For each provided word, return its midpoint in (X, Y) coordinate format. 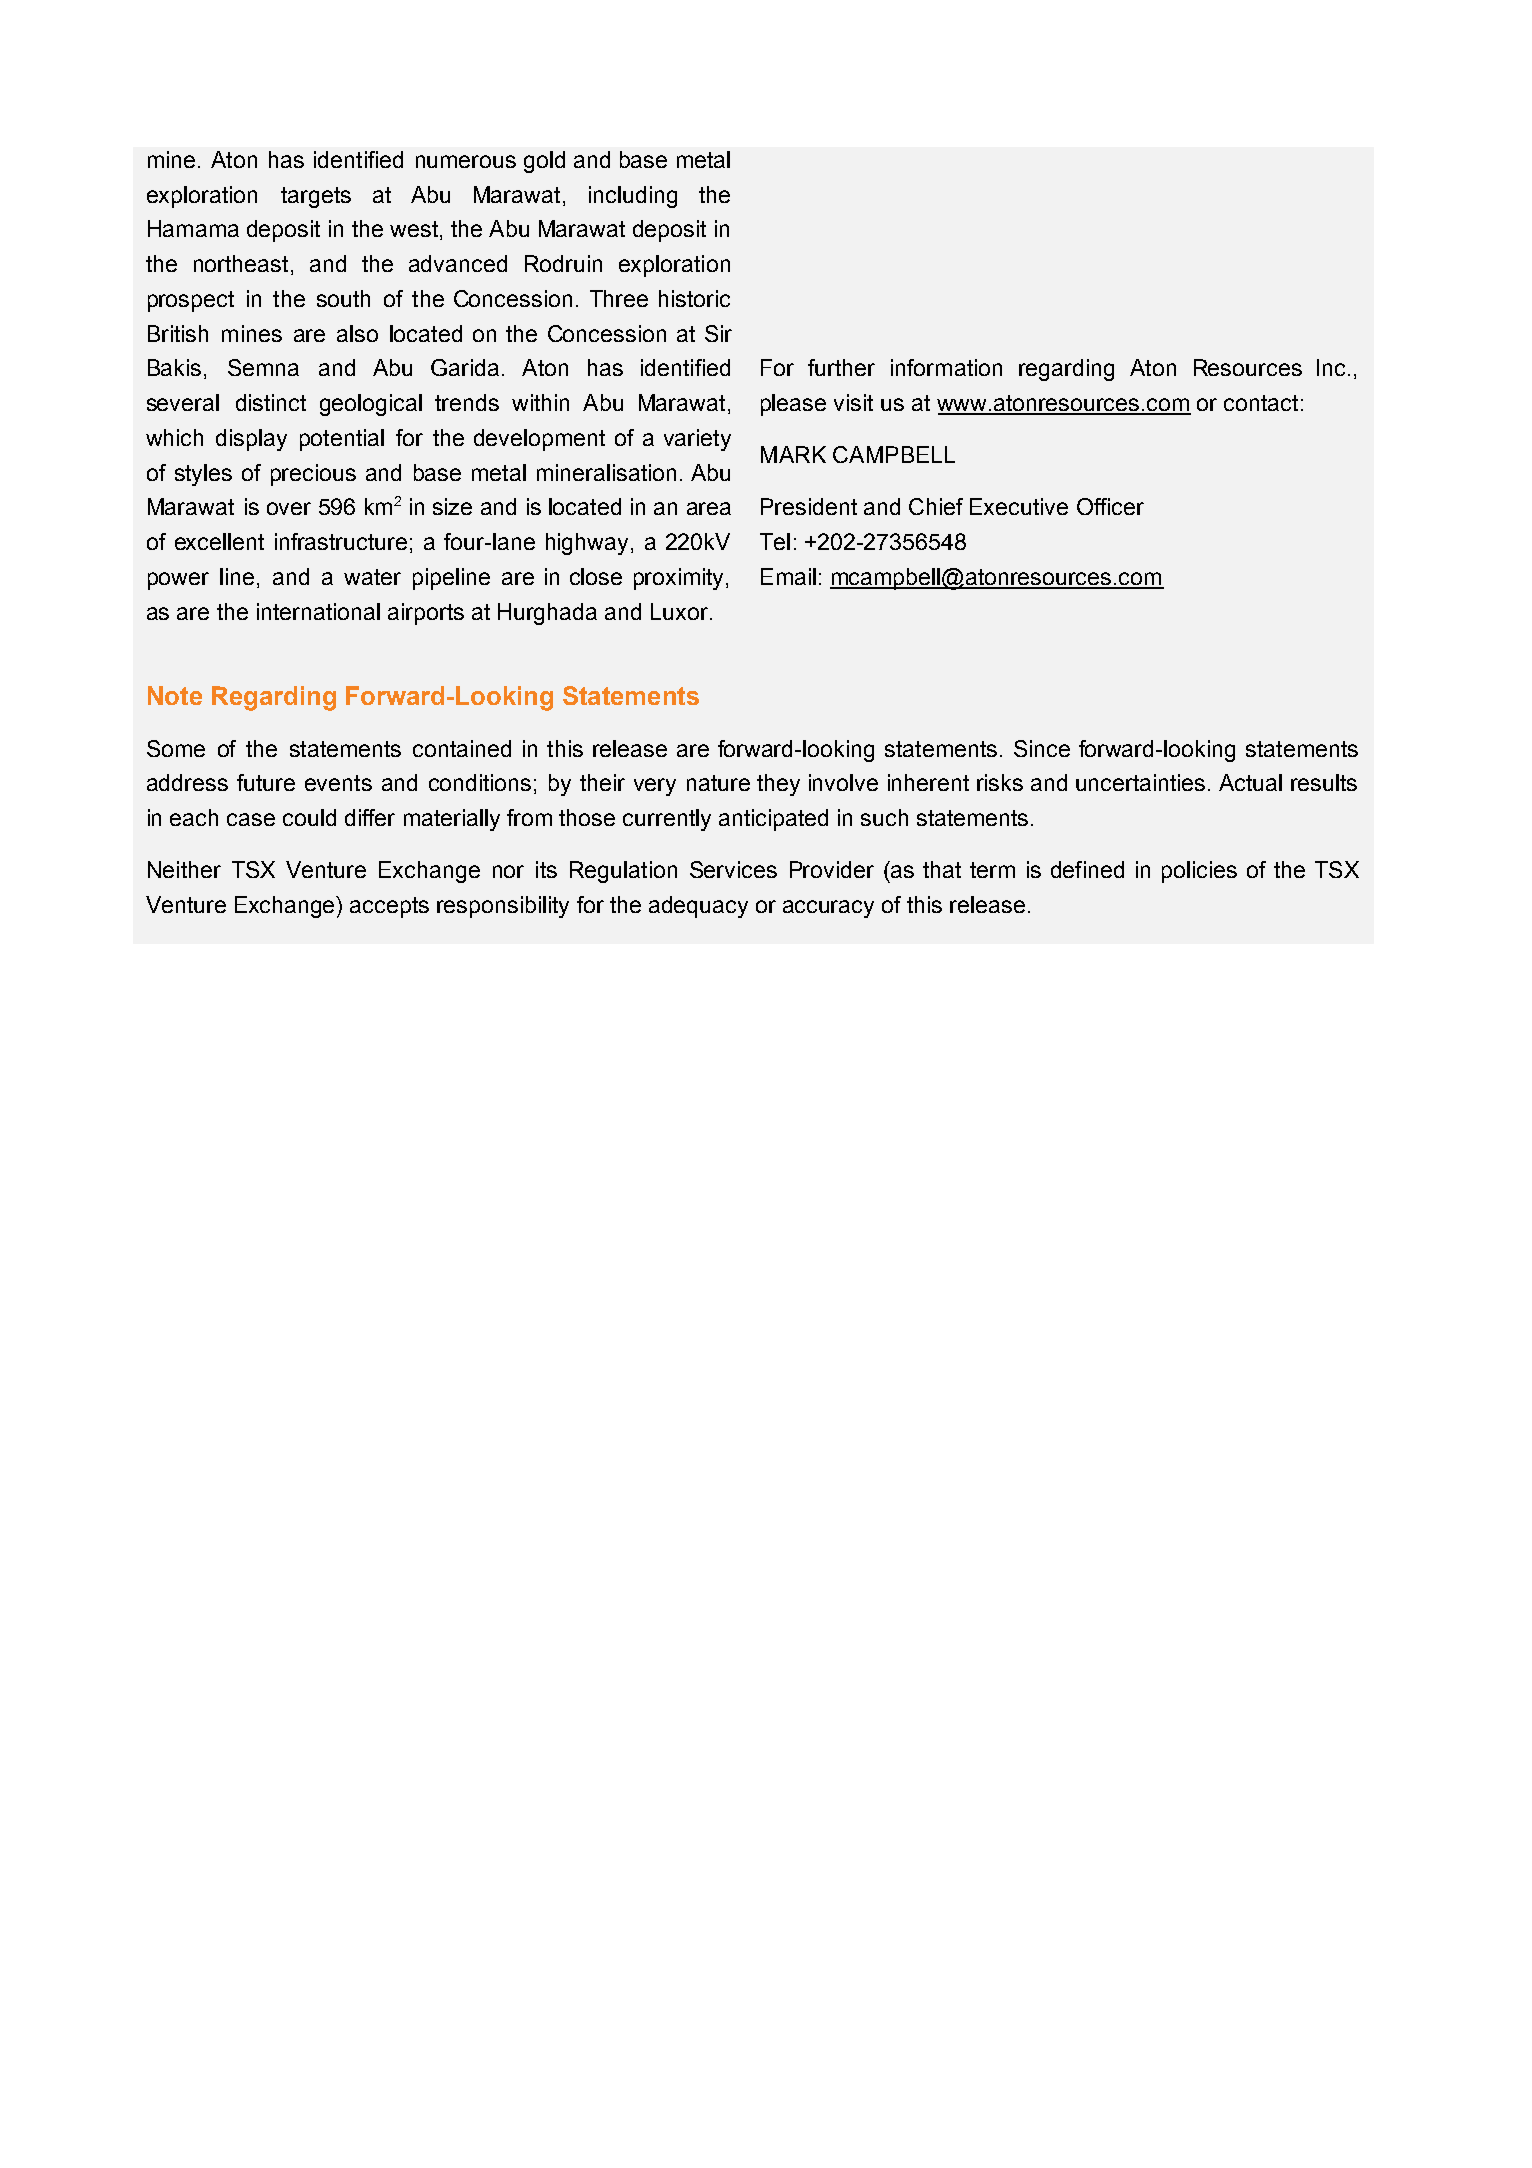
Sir (718, 333)
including (633, 197)
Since (1042, 748)
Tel (775, 541)
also (357, 333)
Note (175, 695)
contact (1261, 403)
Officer (1110, 506)
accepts (389, 907)
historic (694, 298)
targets (316, 197)
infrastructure (341, 541)
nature (718, 783)
